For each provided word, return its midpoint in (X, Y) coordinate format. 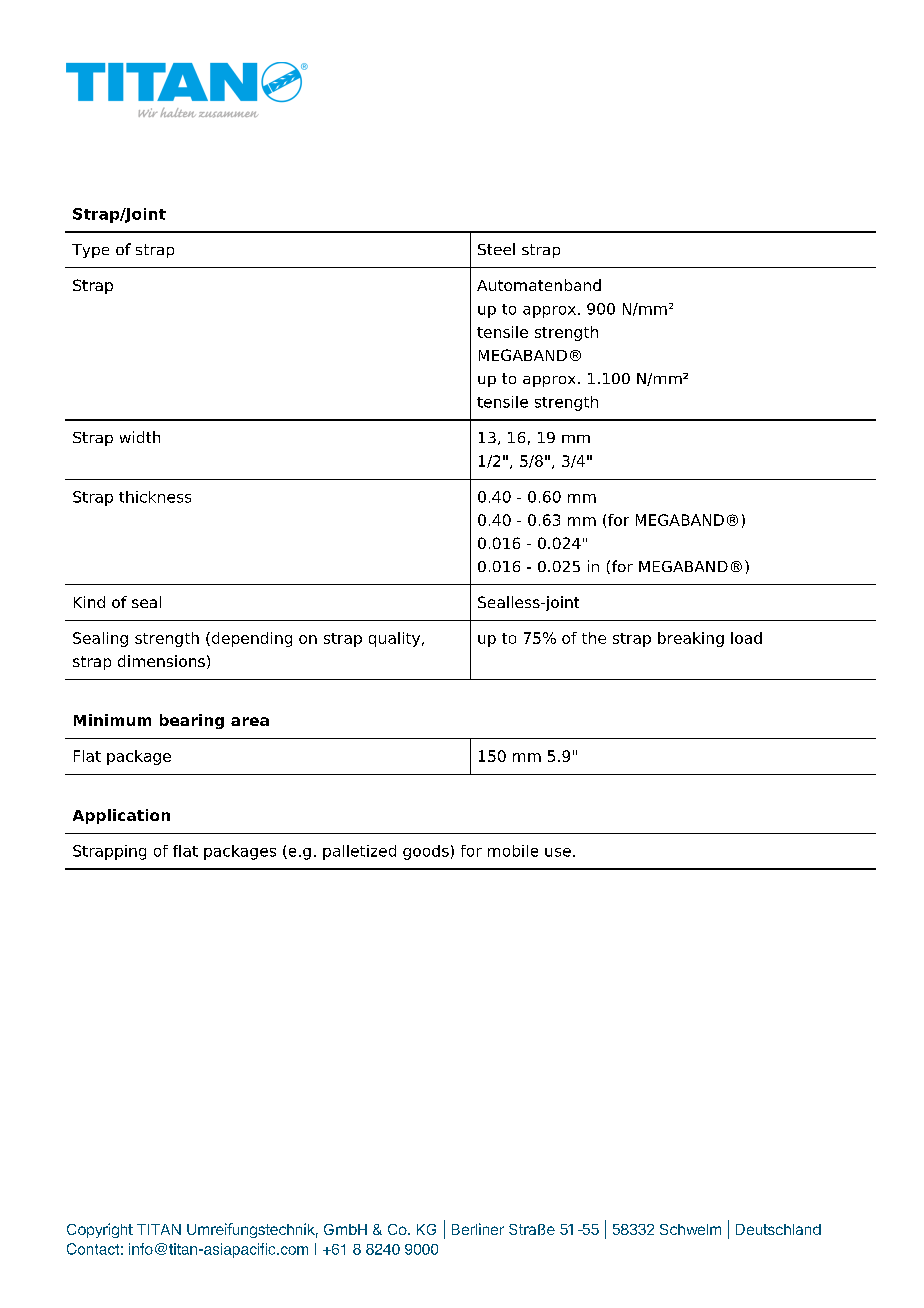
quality (396, 639)
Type (90, 251)
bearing (192, 721)
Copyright (100, 1230)
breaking (691, 639)
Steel (496, 249)
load (746, 638)
